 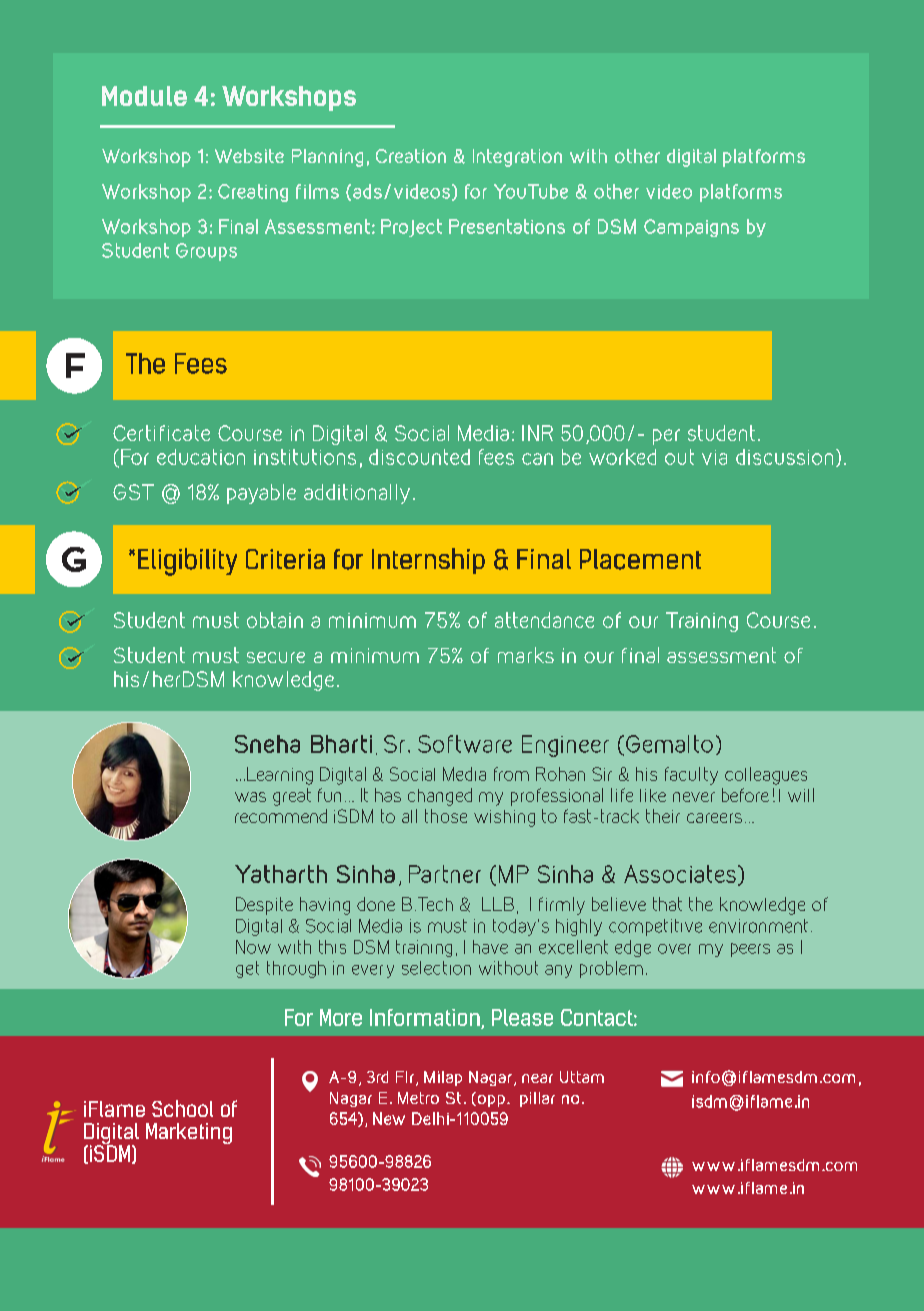 I want to click on discounted, so click(x=419, y=457).
